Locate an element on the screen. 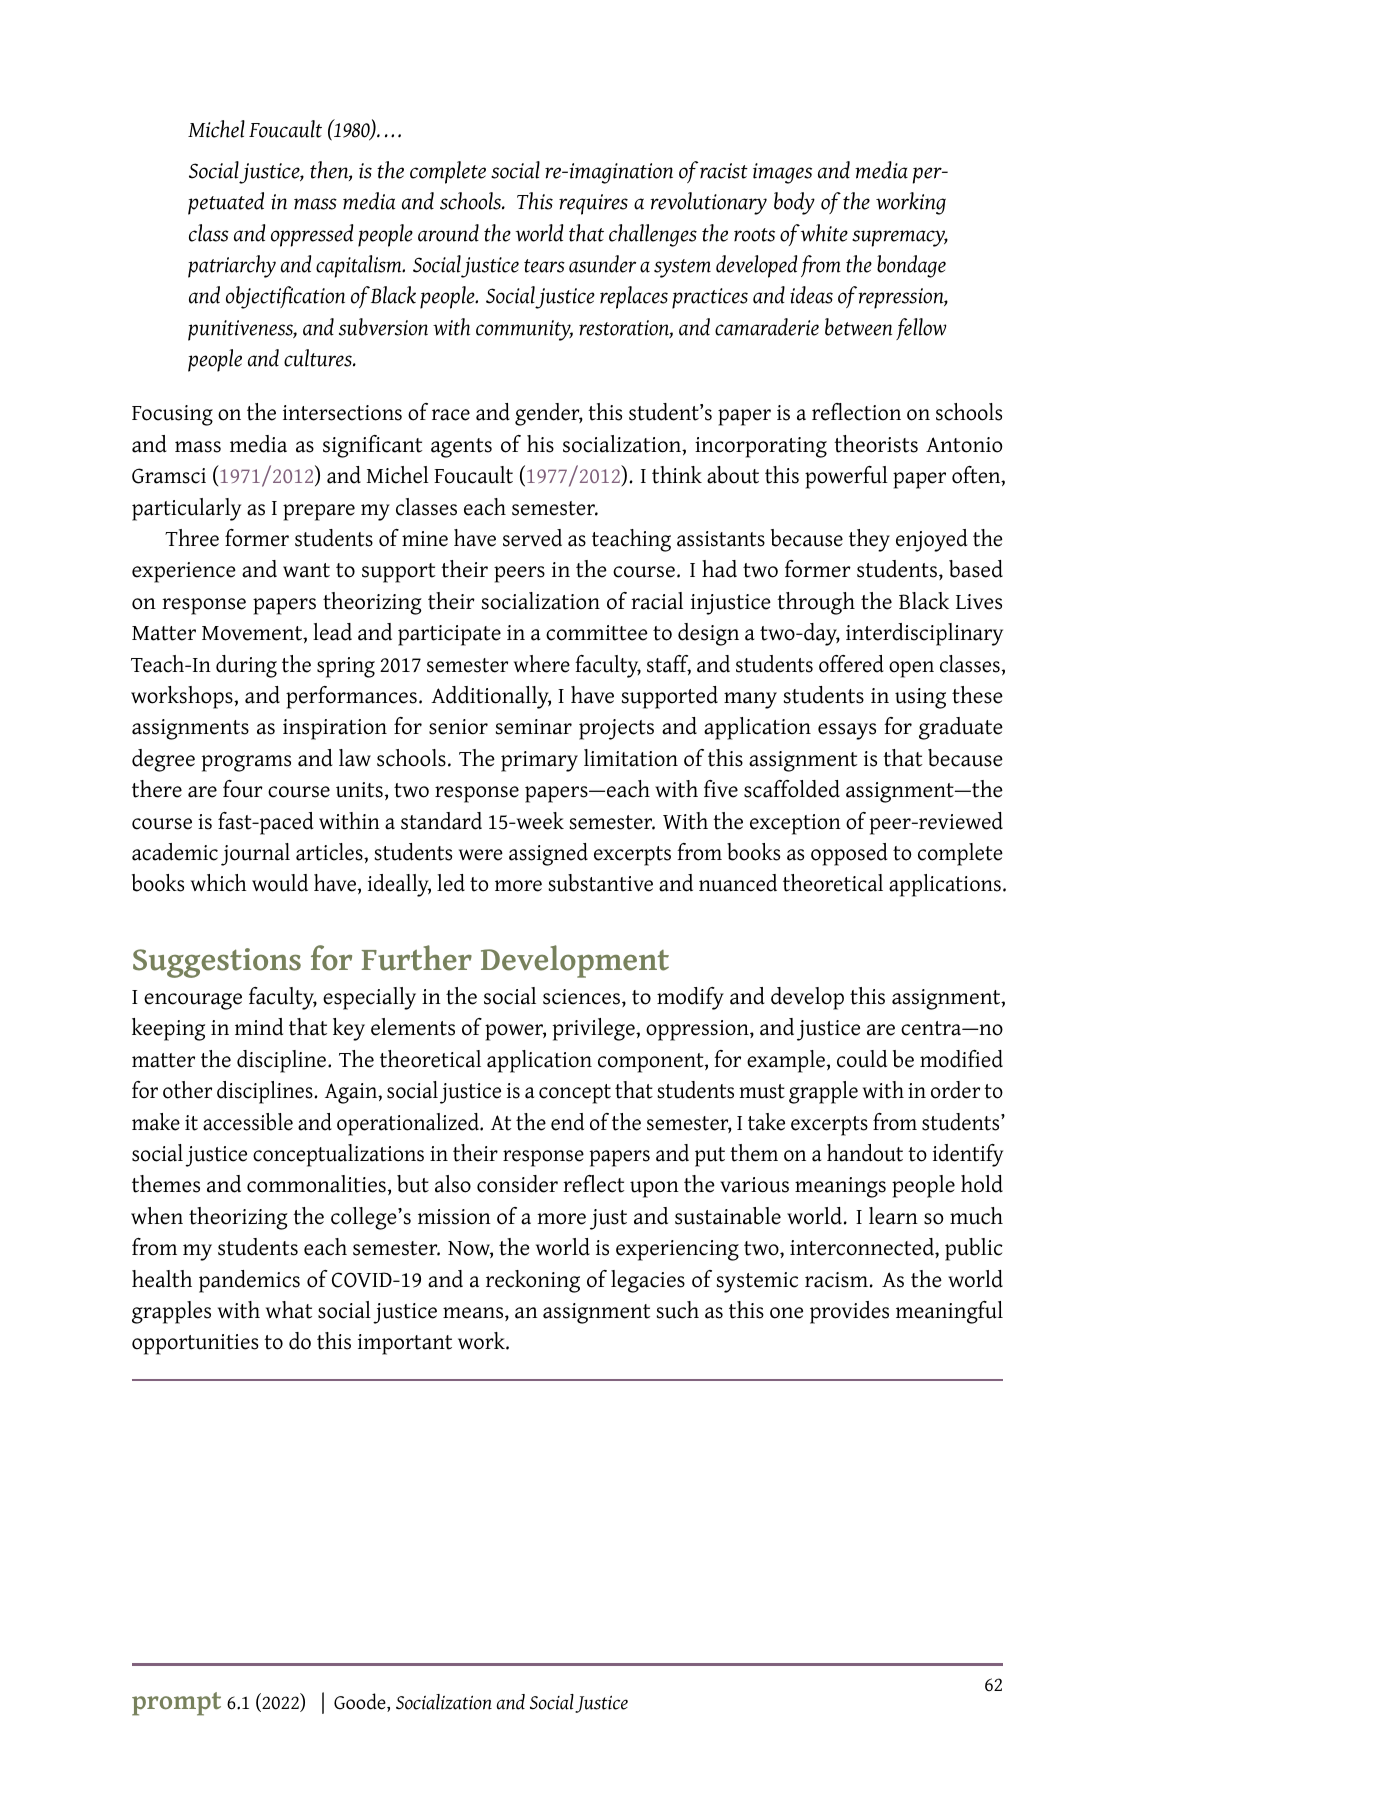 The width and height of the screenshot is (1398, 1809). requires is located at coordinates (593, 204).
